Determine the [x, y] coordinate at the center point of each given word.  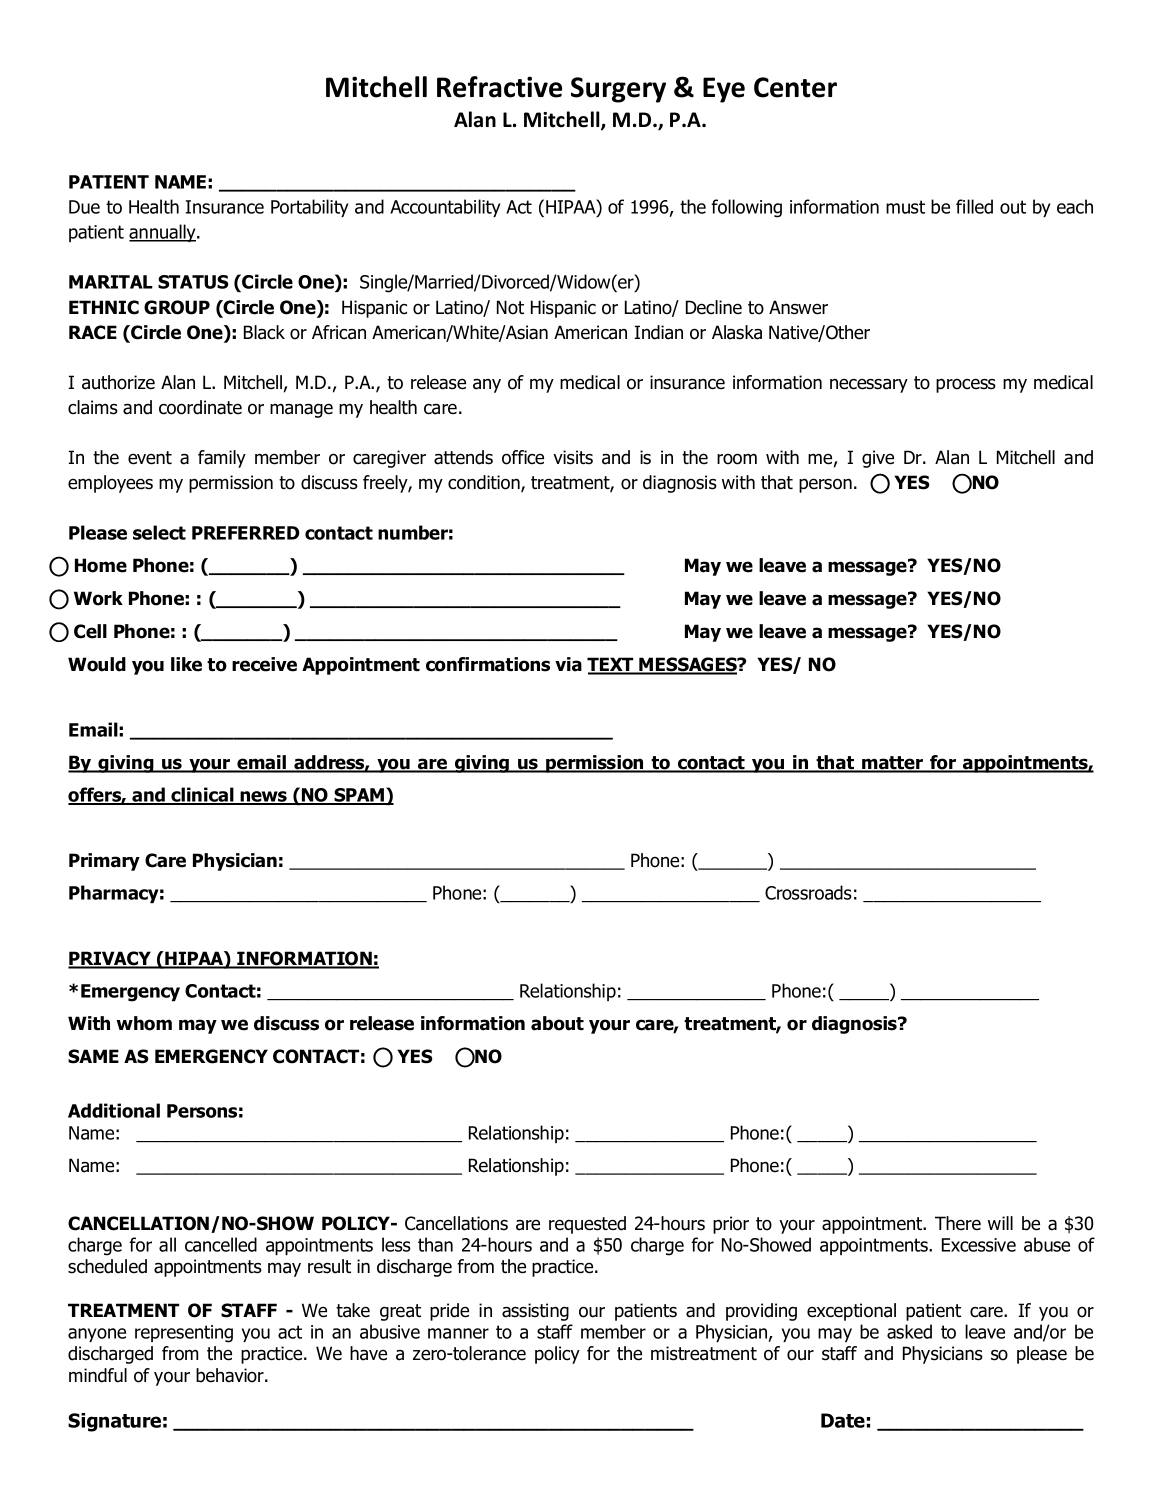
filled [974, 206]
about [557, 1023]
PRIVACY [111, 959]
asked [909, 1331]
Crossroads [808, 892]
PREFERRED [245, 533]
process [966, 385]
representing [184, 1334]
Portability [310, 208]
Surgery [618, 90]
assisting [535, 1312]
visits [573, 457]
